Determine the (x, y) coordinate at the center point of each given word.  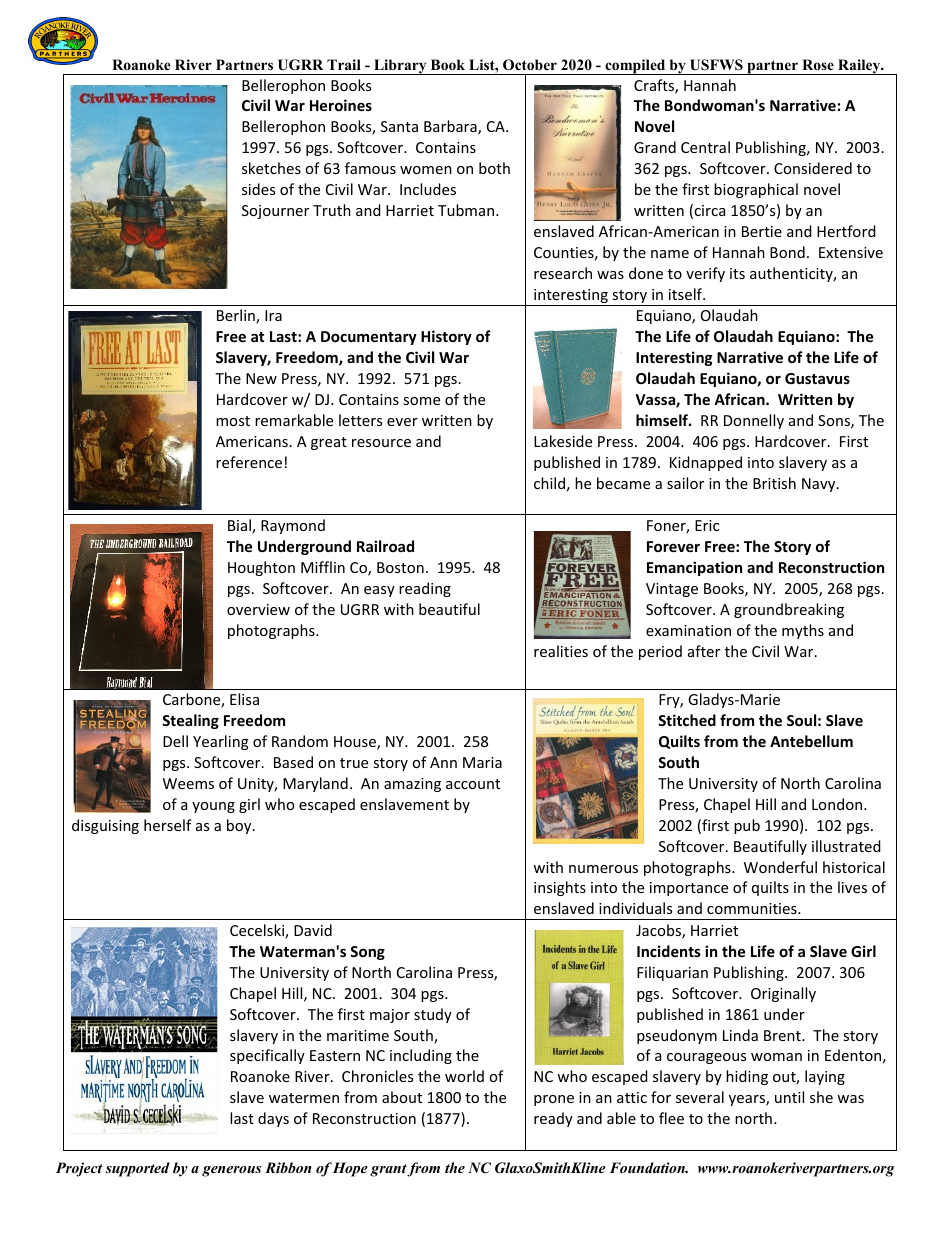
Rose (818, 64)
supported (138, 1169)
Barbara (451, 127)
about (402, 1097)
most (233, 421)
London (838, 804)
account (473, 784)
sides (258, 189)
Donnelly (754, 421)
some (421, 401)
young (213, 807)
